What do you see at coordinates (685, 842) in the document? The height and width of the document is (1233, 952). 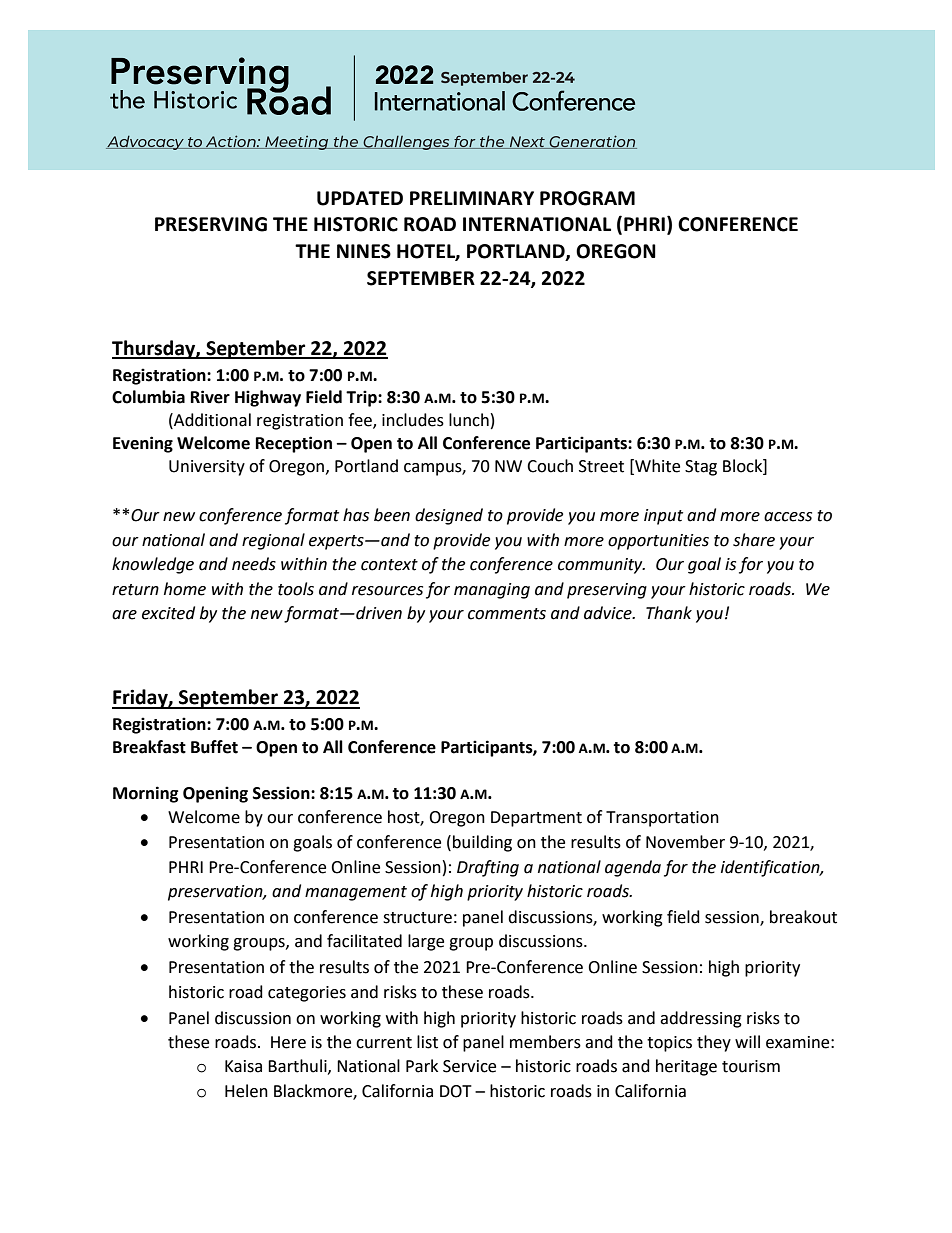 I see `November` at bounding box center [685, 842].
